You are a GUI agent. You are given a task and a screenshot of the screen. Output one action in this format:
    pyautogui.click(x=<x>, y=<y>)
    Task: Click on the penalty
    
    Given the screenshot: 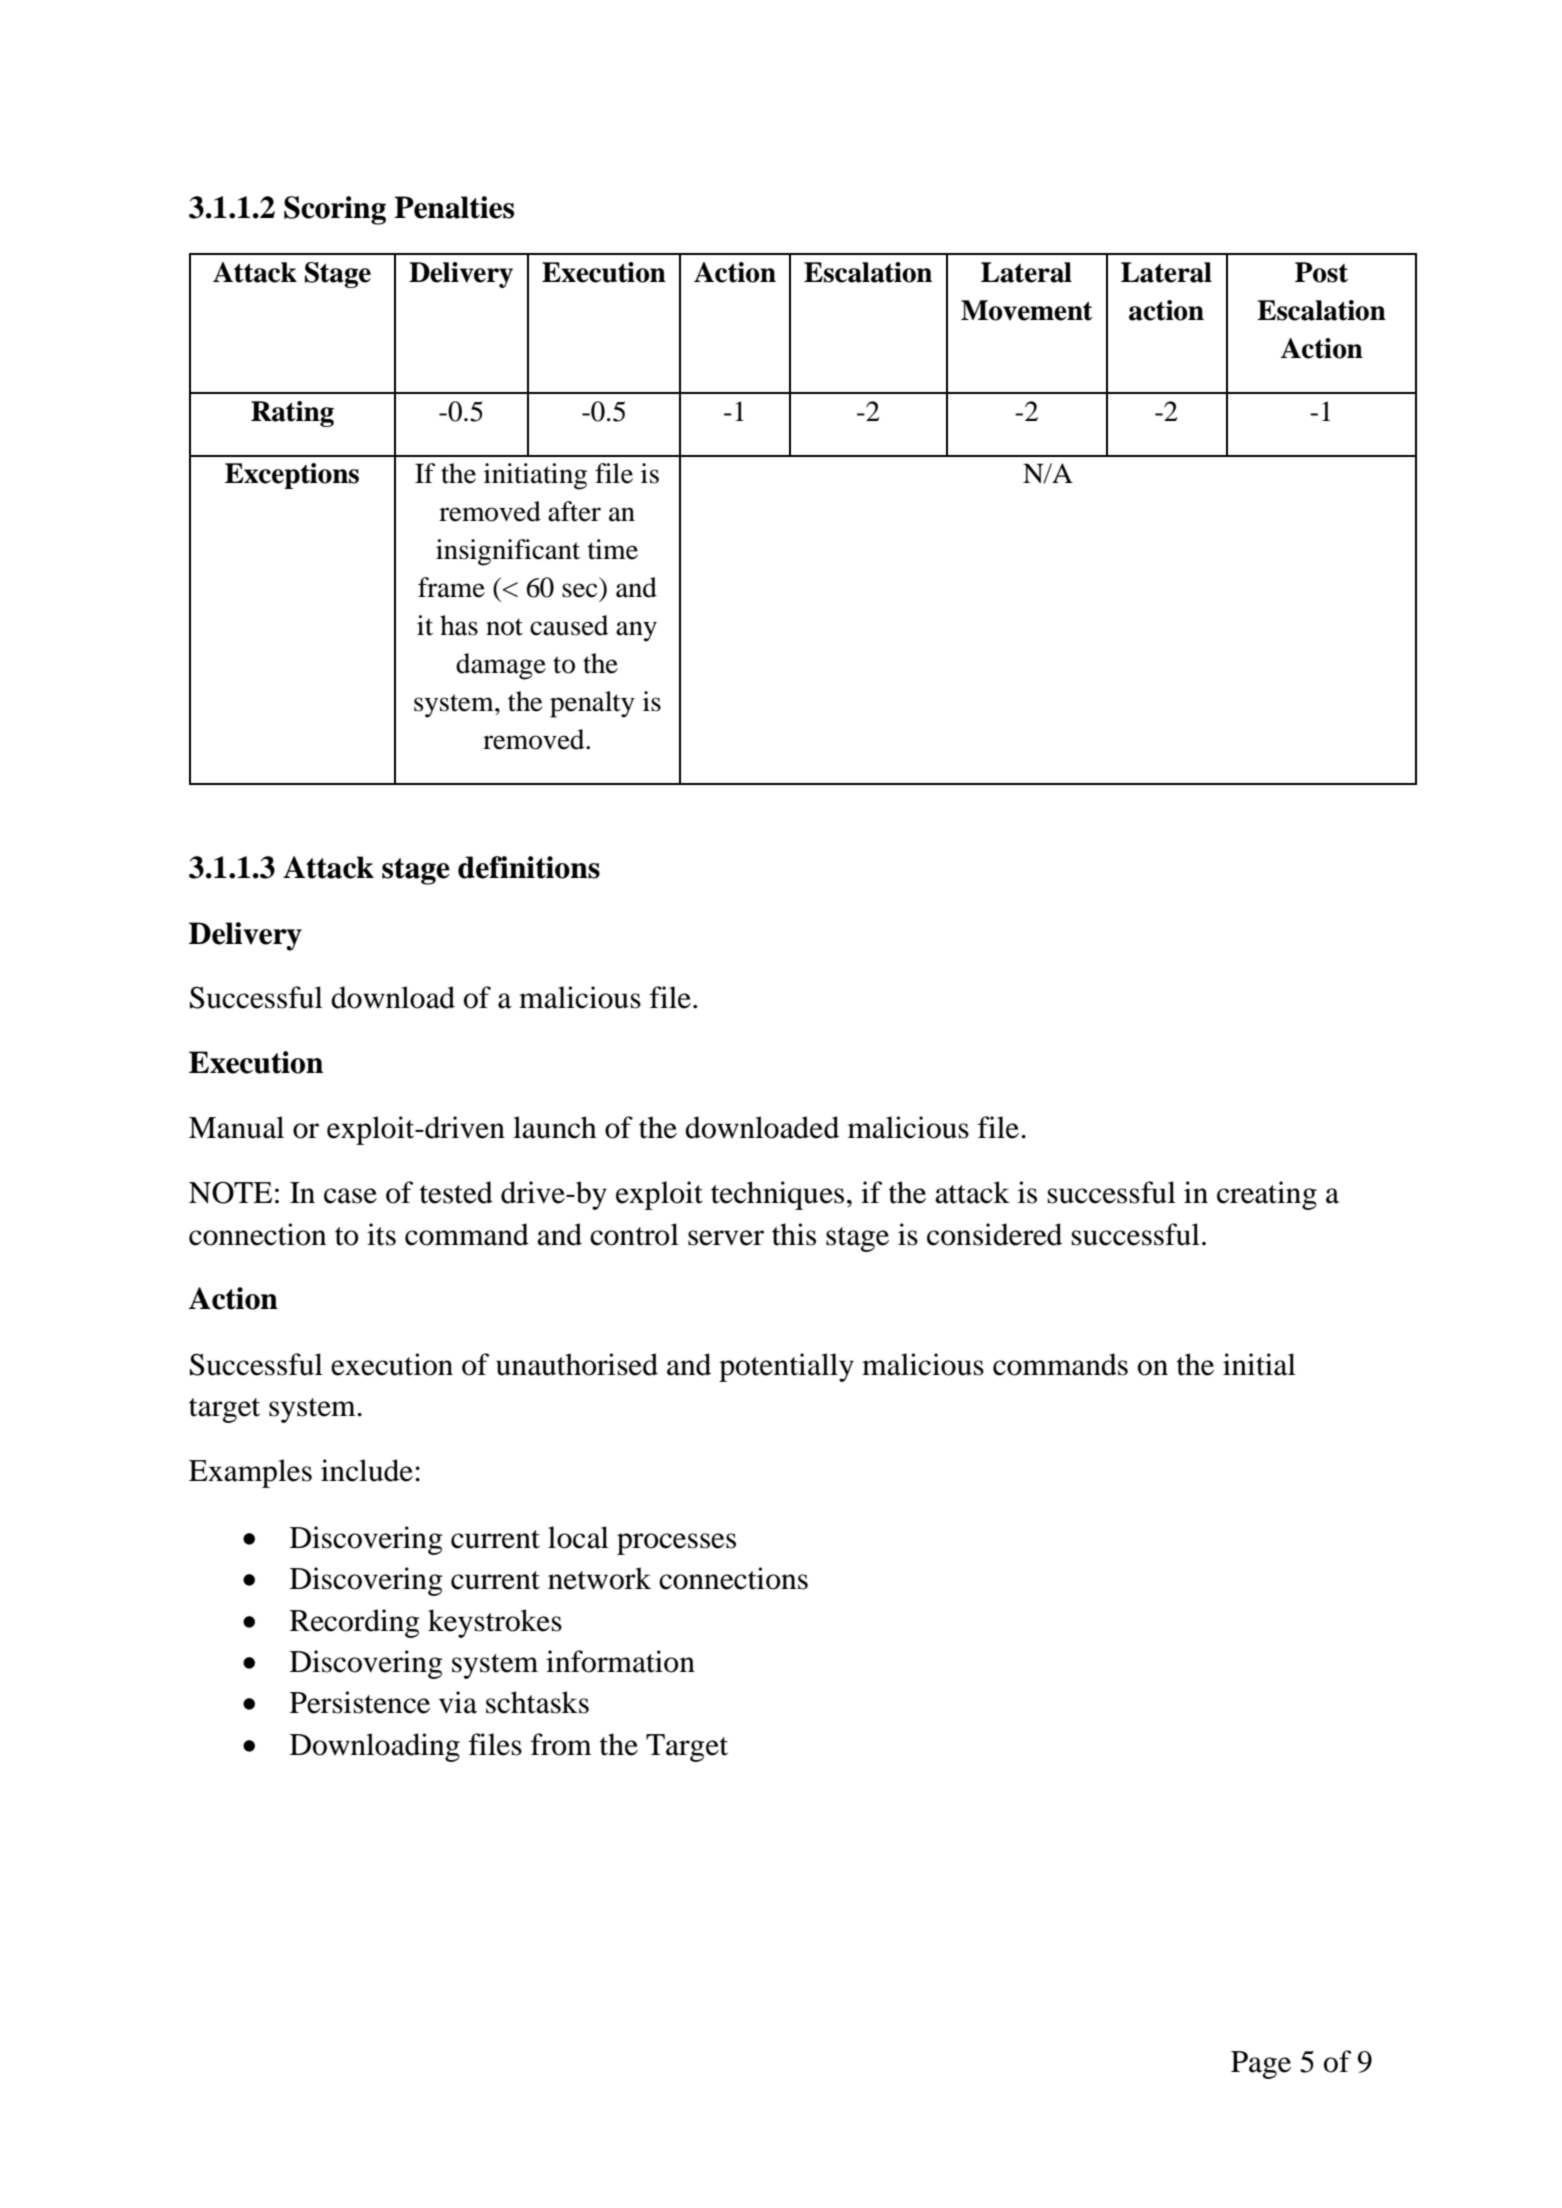 What is the action you would take?
    pyautogui.click(x=592, y=704)
